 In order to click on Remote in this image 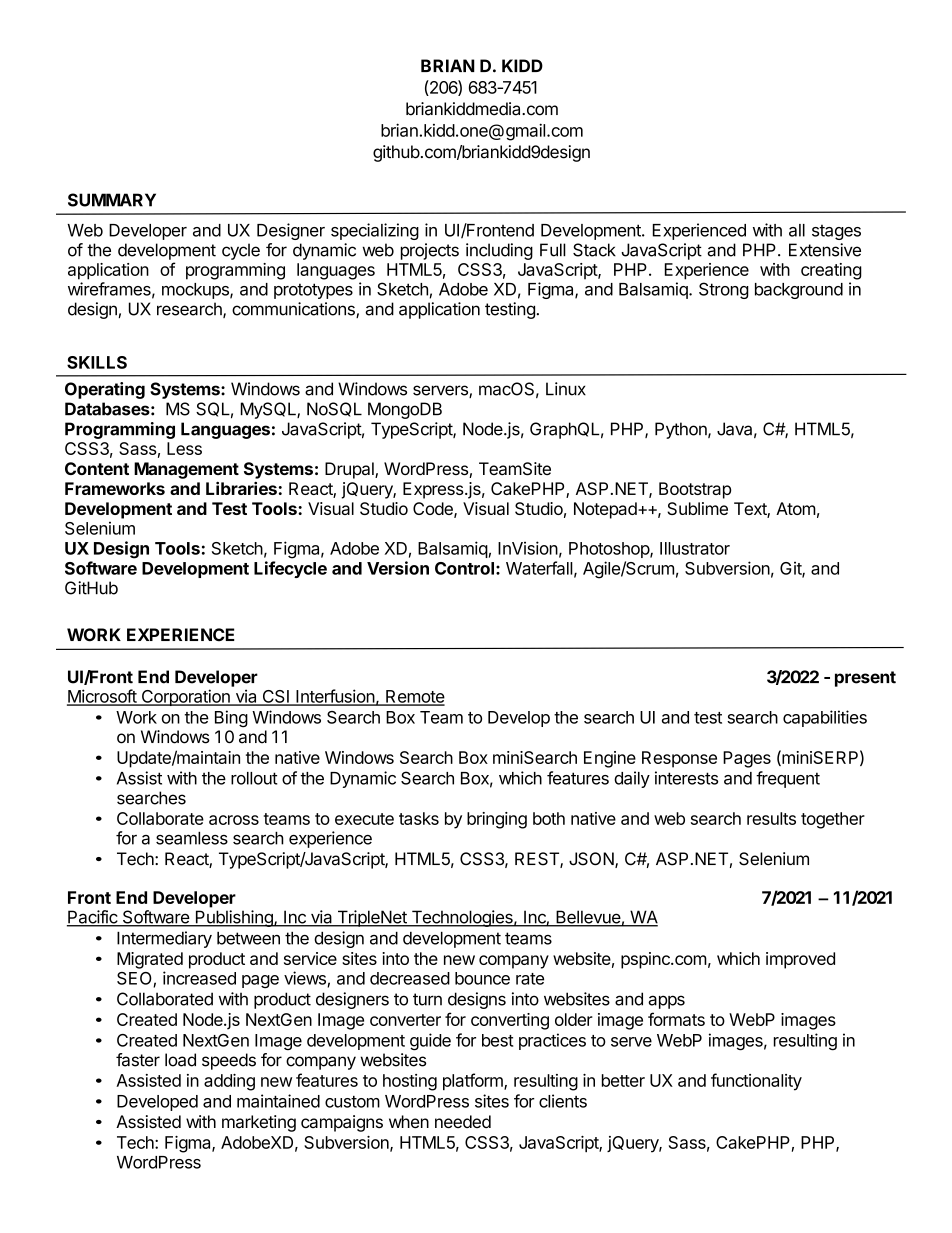, I will do `click(414, 697)`.
